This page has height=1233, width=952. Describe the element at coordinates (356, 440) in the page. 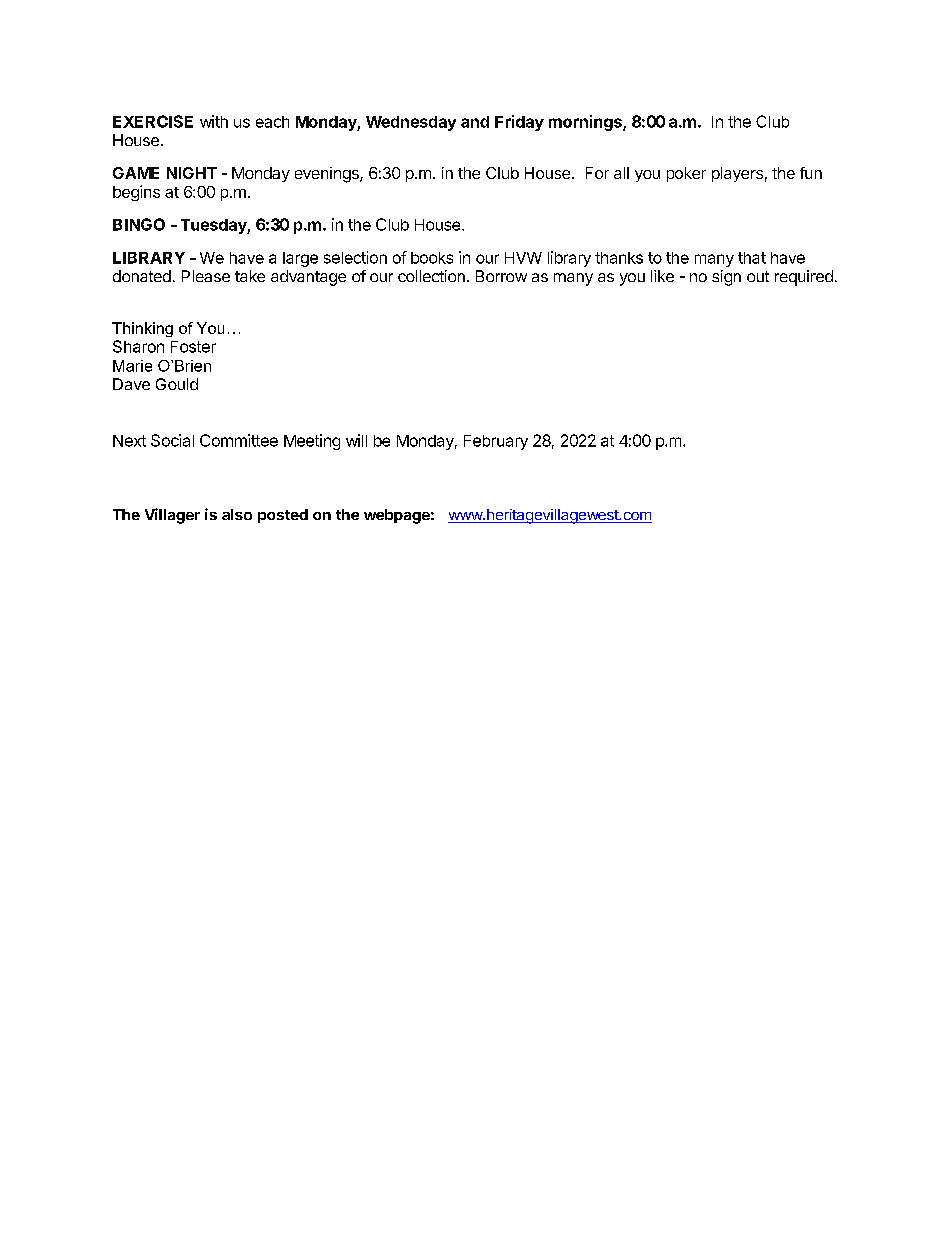

I see `will` at that location.
